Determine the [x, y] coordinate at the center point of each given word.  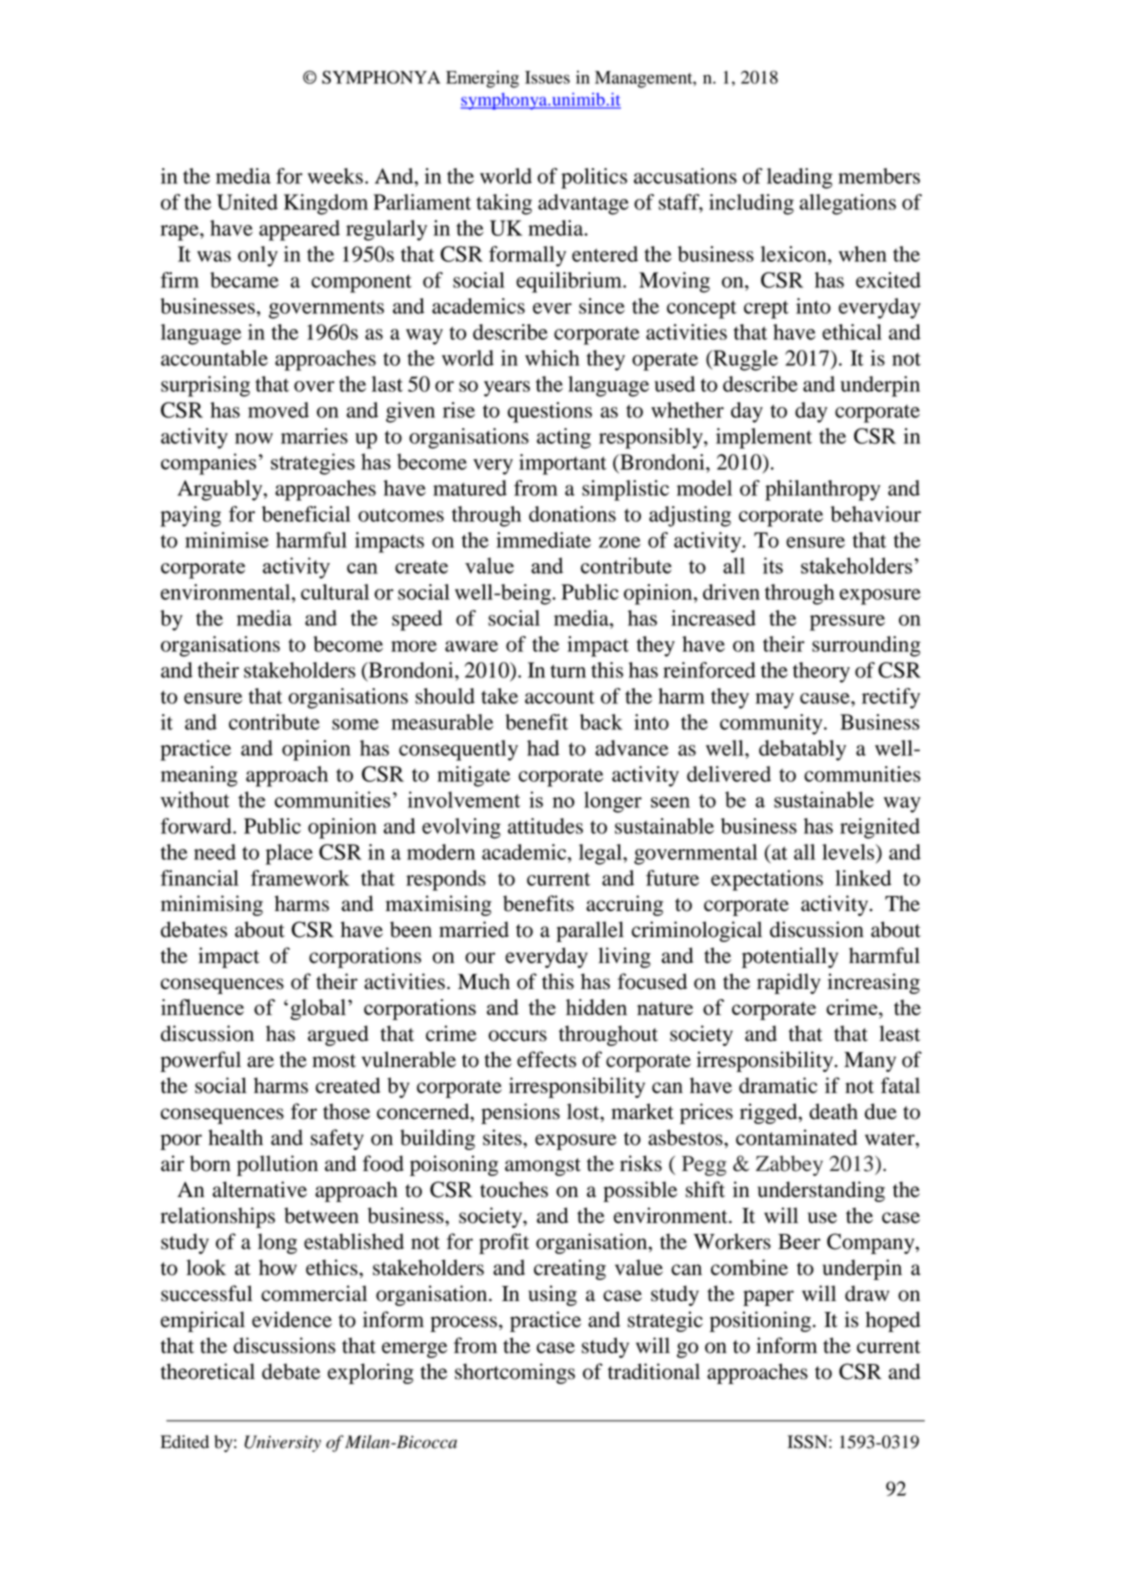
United [247, 202]
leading [800, 178]
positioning [760, 1321]
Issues [547, 77]
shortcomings [515, 1373]
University [282, 1443]
